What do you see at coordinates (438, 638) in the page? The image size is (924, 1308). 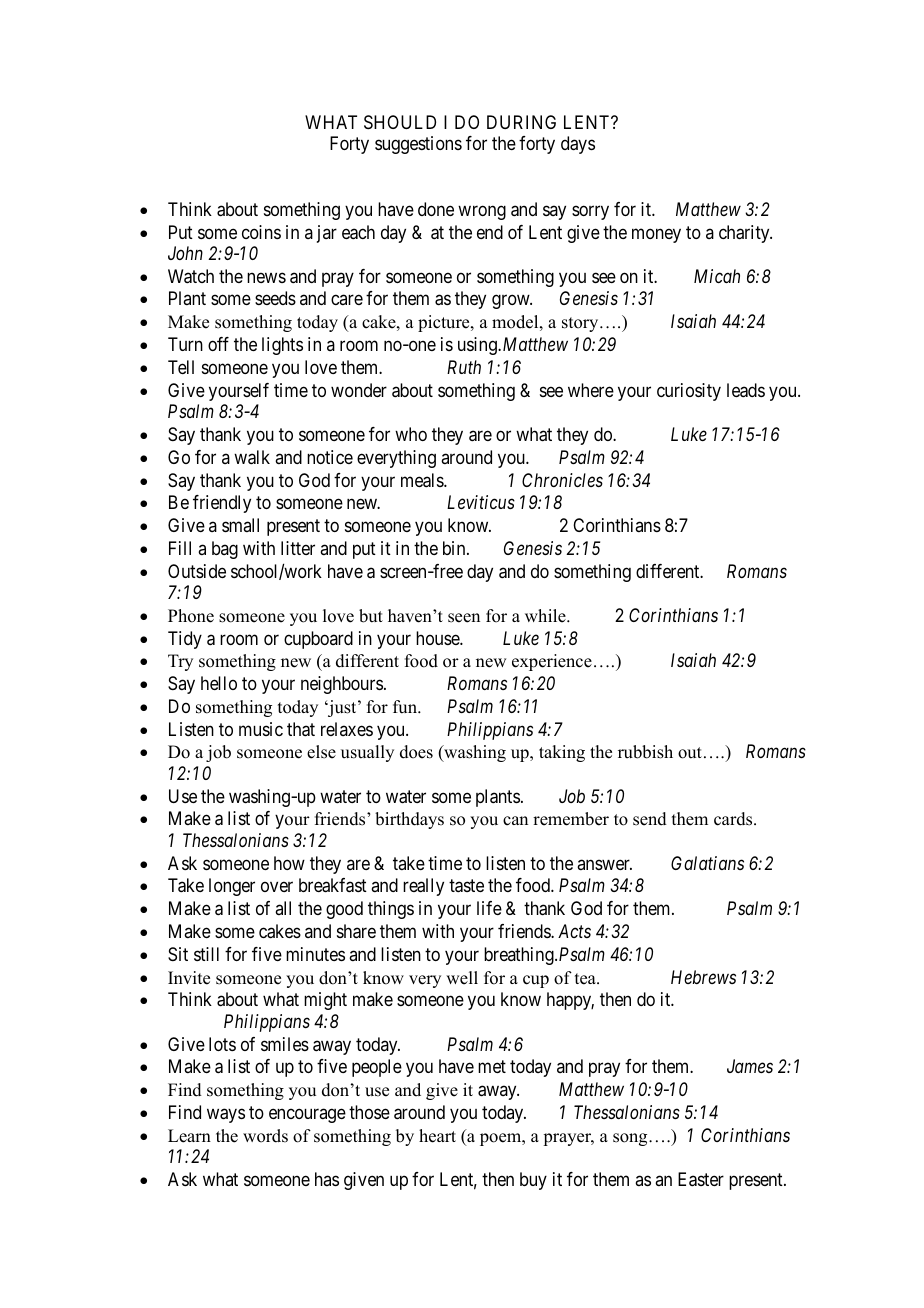 I see `house` at bounding box center [438, 638].
